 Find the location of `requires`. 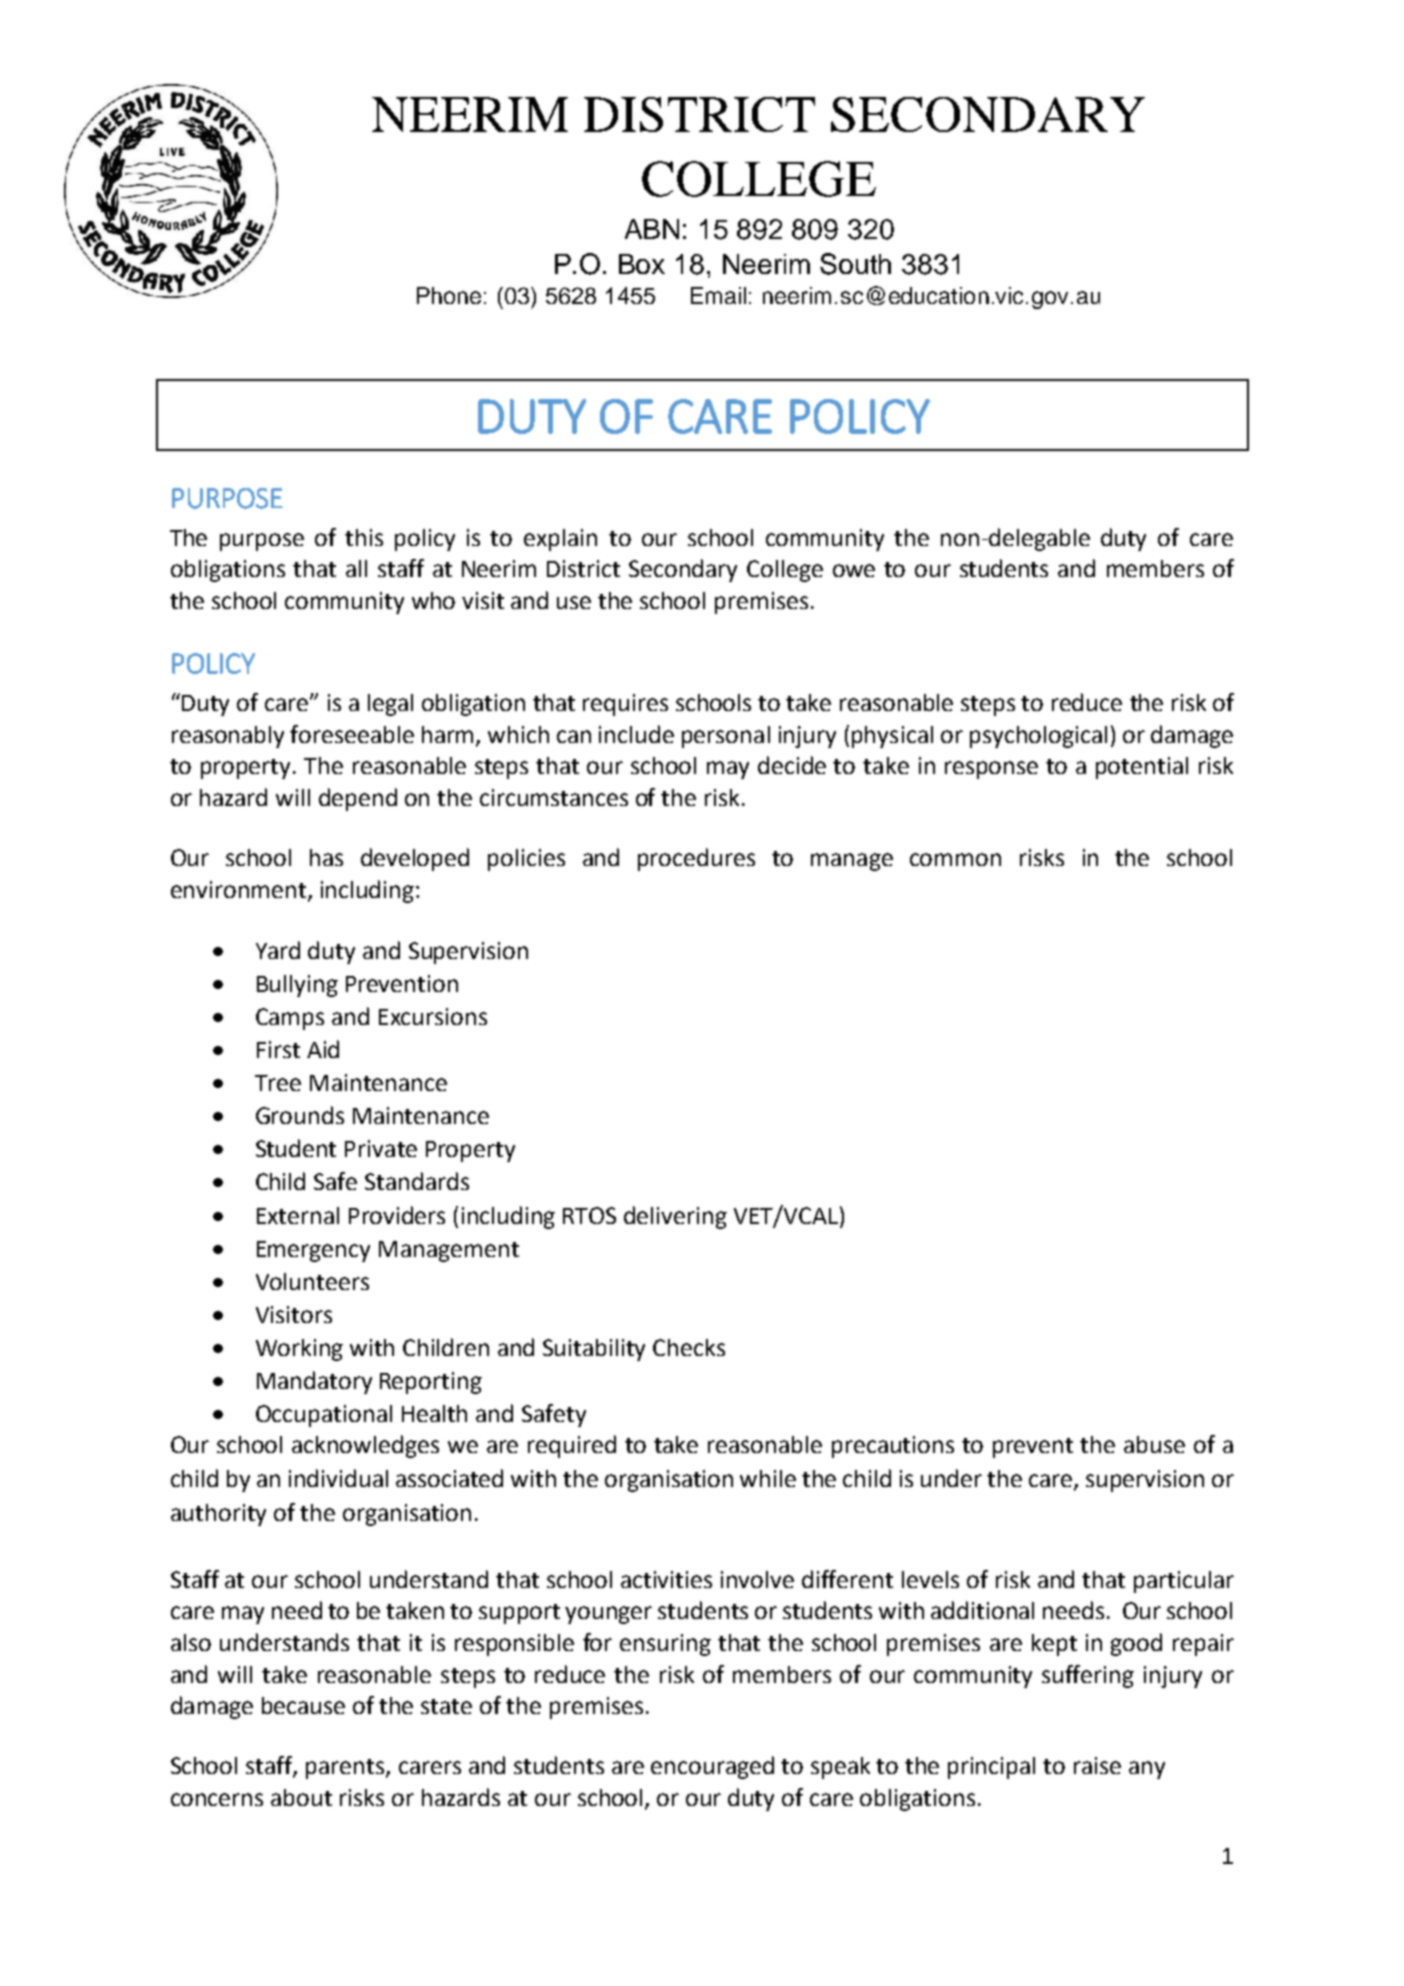

requires is located at coordinates (625, 705).
